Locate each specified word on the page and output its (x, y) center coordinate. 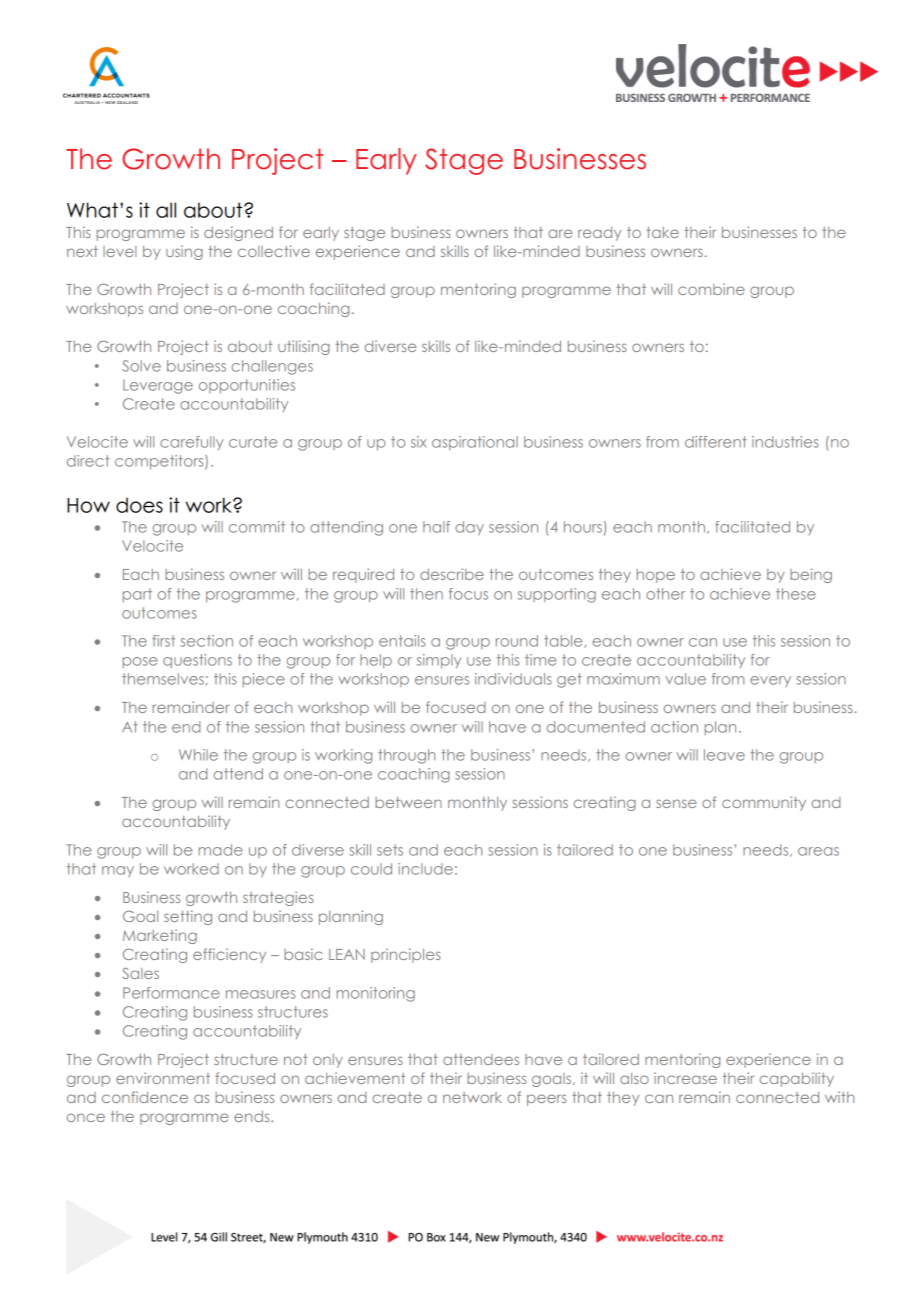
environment (163, 1078)
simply (439, 661)
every (770, 681)
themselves (163, 679)
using (184, 252)
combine (711, 289)
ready (599, 234)
